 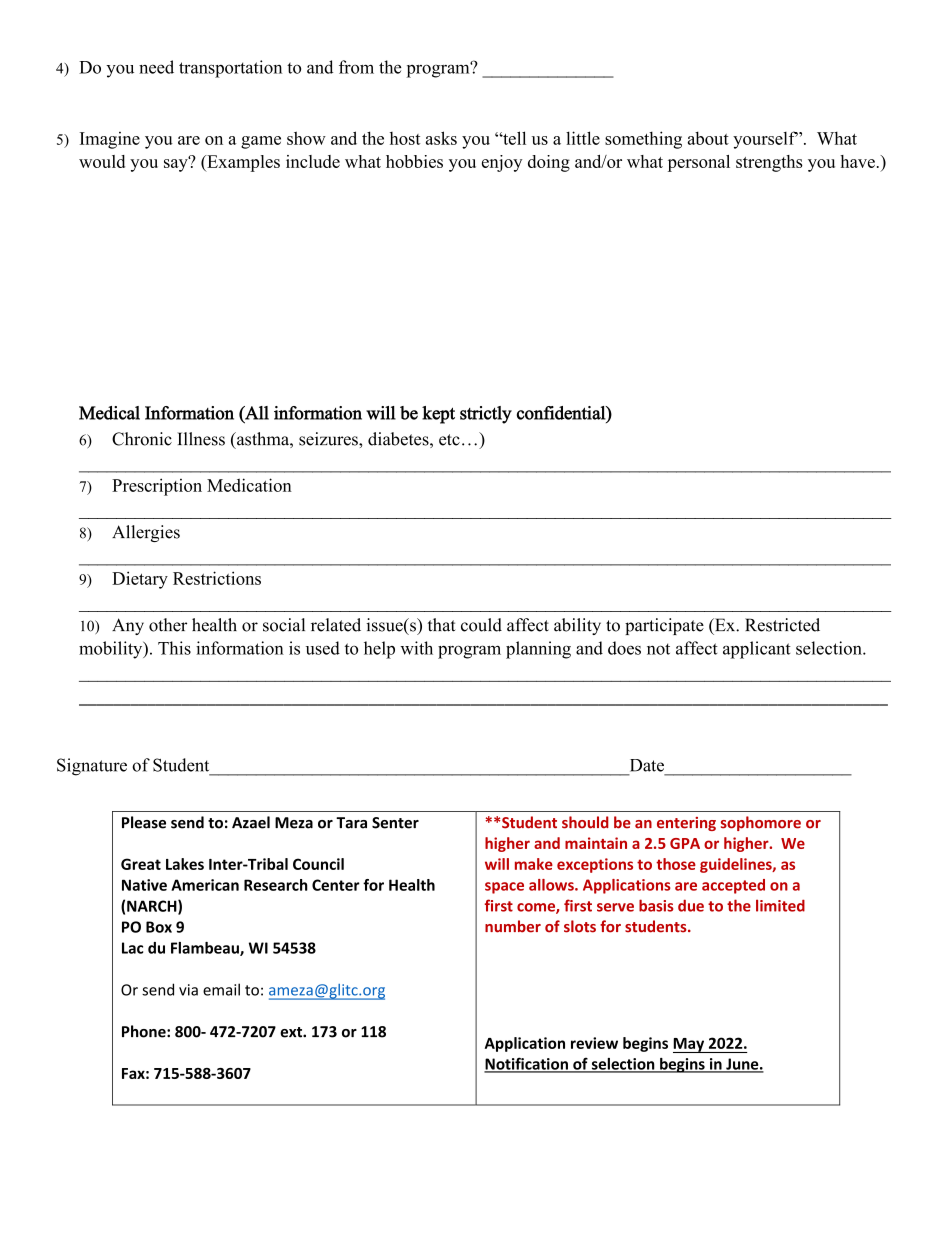 I want to click on via, so click(x=188, y=990).
